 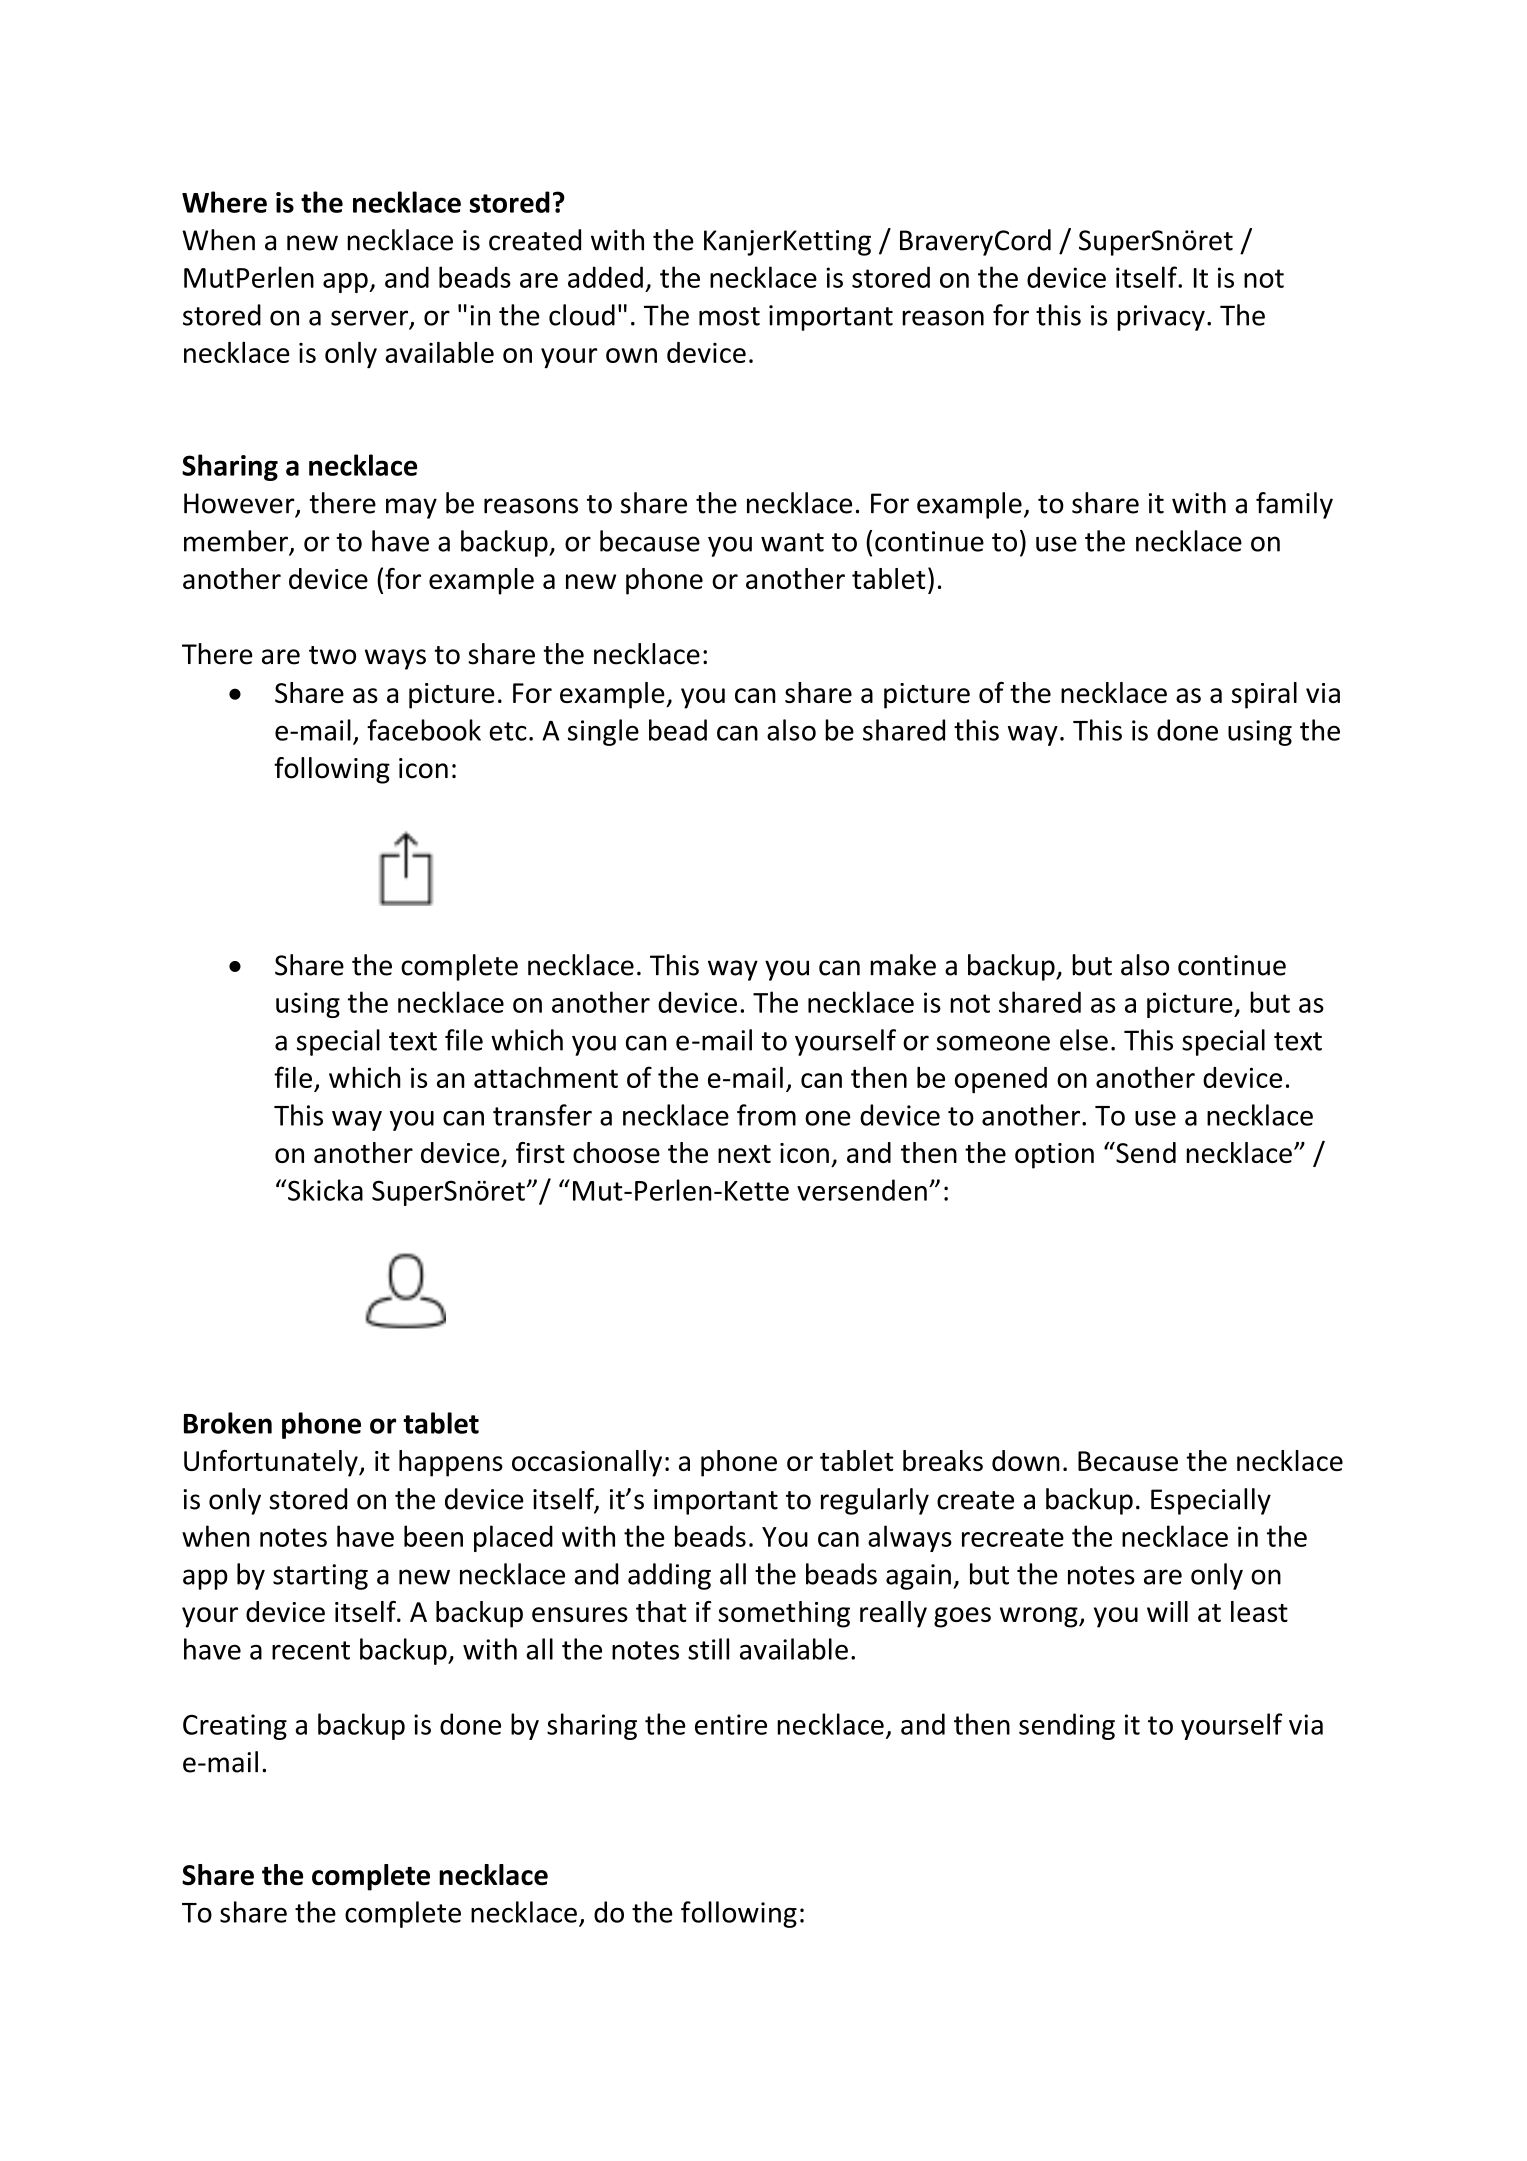 I want to click on attachment, so click(x=546, y=1077).
